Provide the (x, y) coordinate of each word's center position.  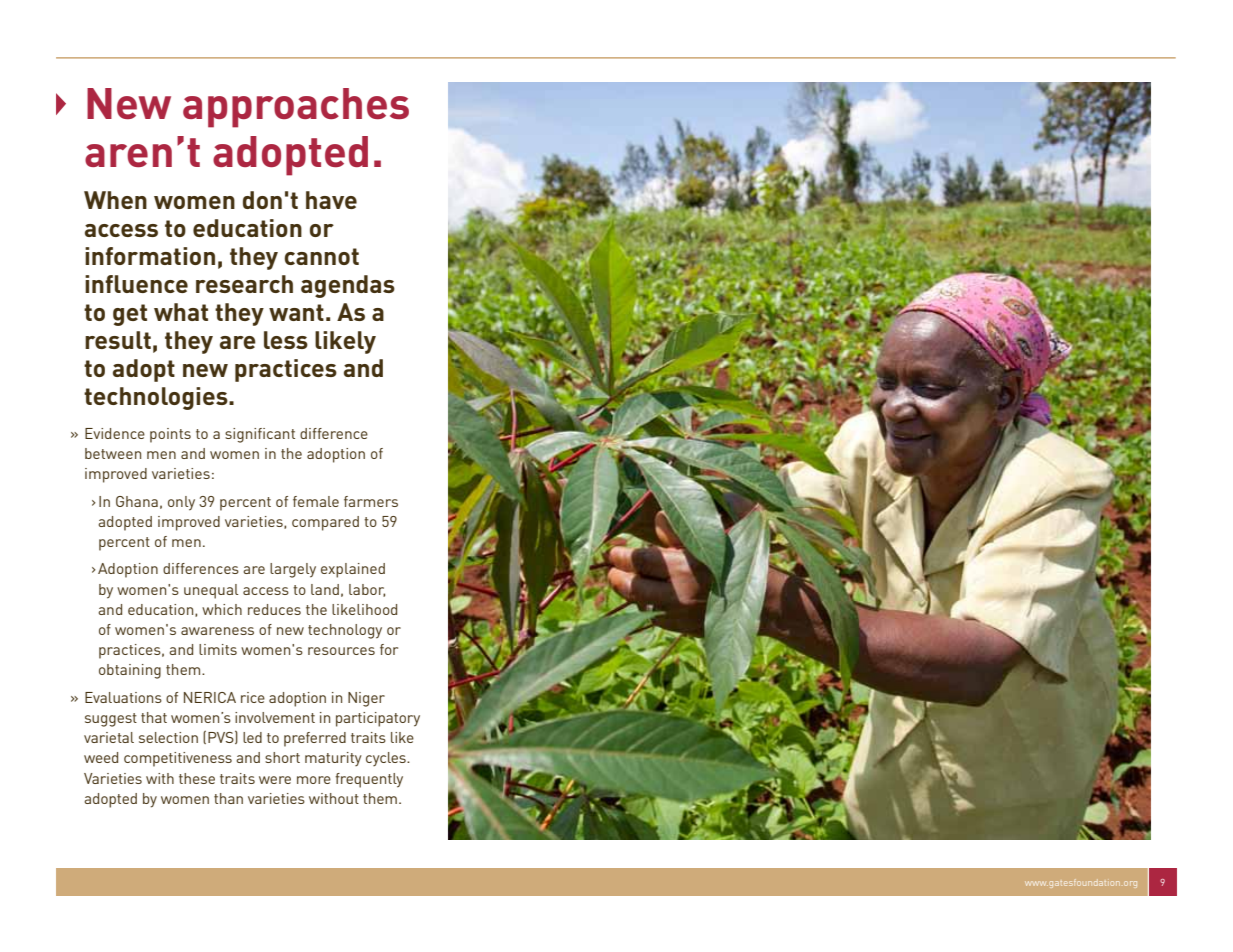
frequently (369, 780)
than (228, 798)
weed (101, 757)
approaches (296, 108)
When (115, 200)
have (331, 200)
